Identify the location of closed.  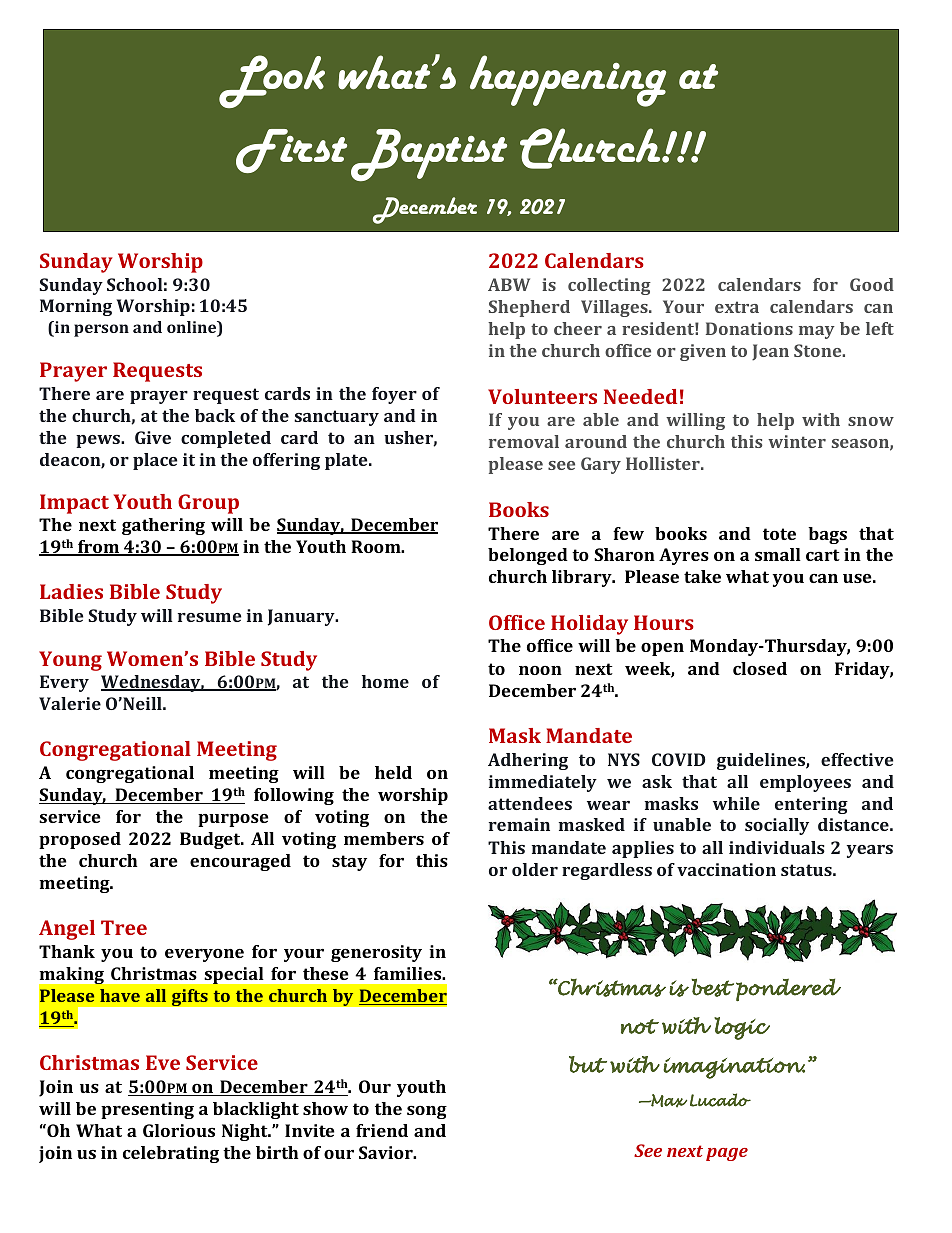
(760, 668).
